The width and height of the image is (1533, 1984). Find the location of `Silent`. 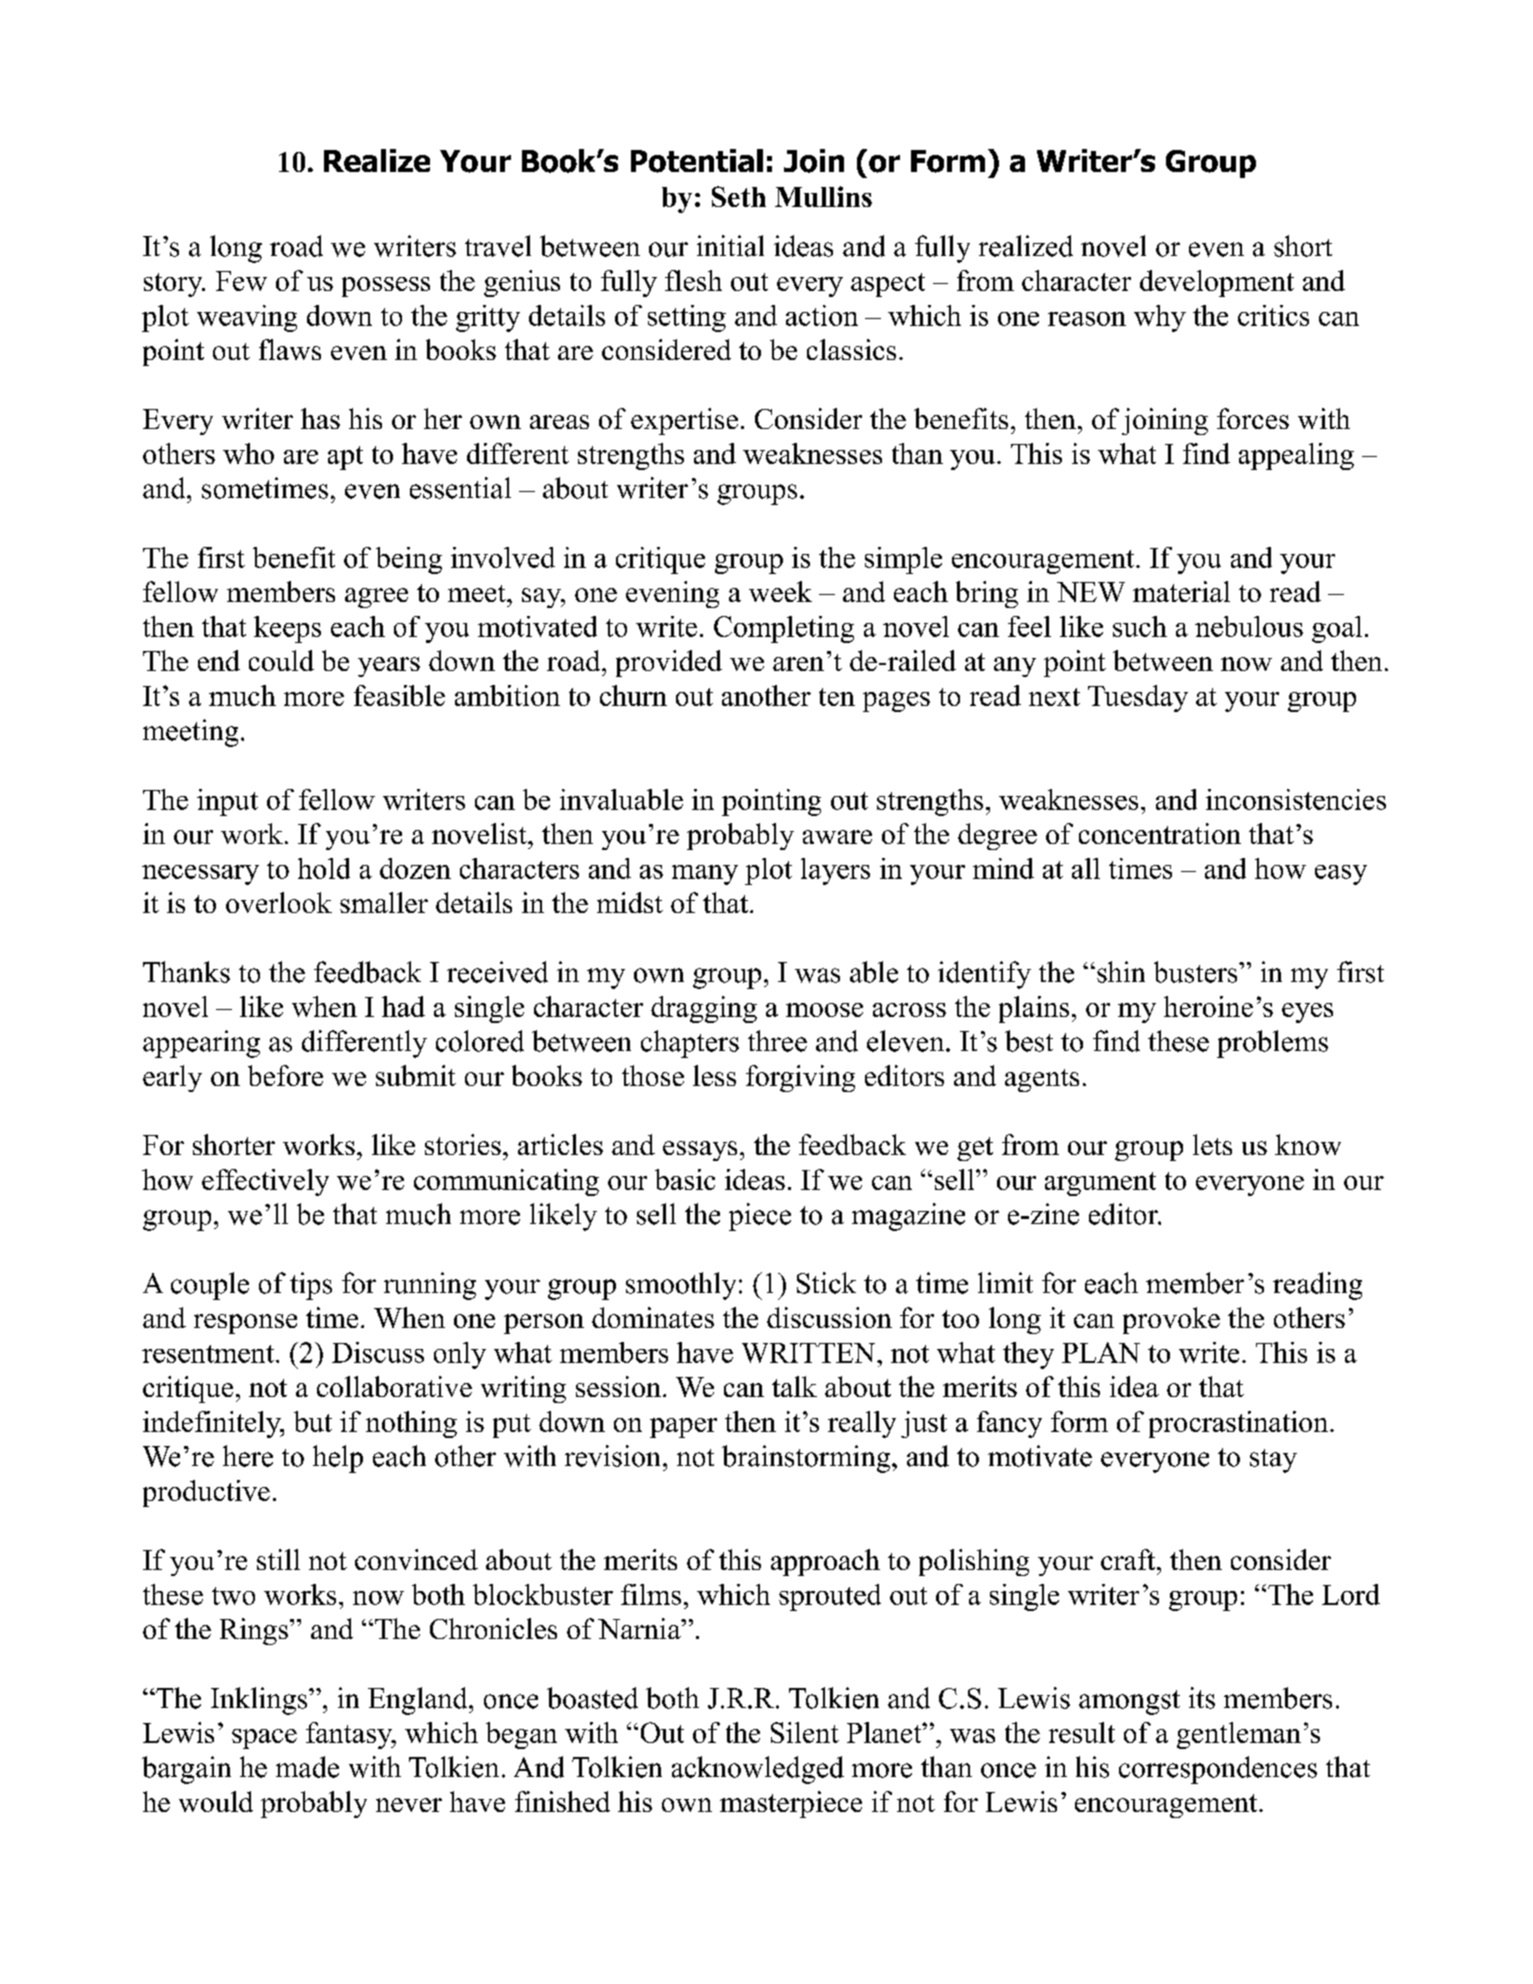

Silent is located at coordinates (805, 1732).
